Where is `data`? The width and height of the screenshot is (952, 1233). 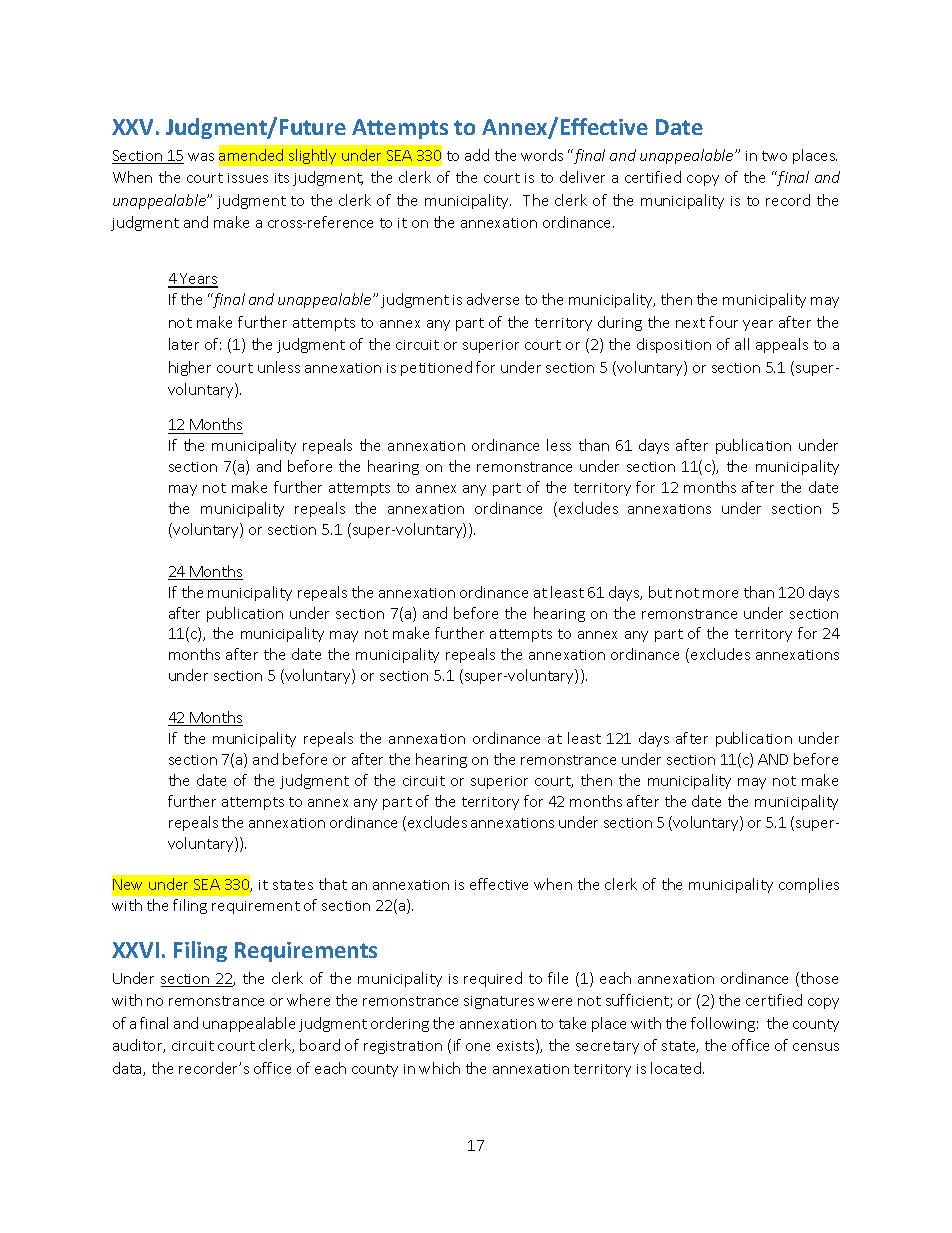
data is located at coordinates (128, 1069).
